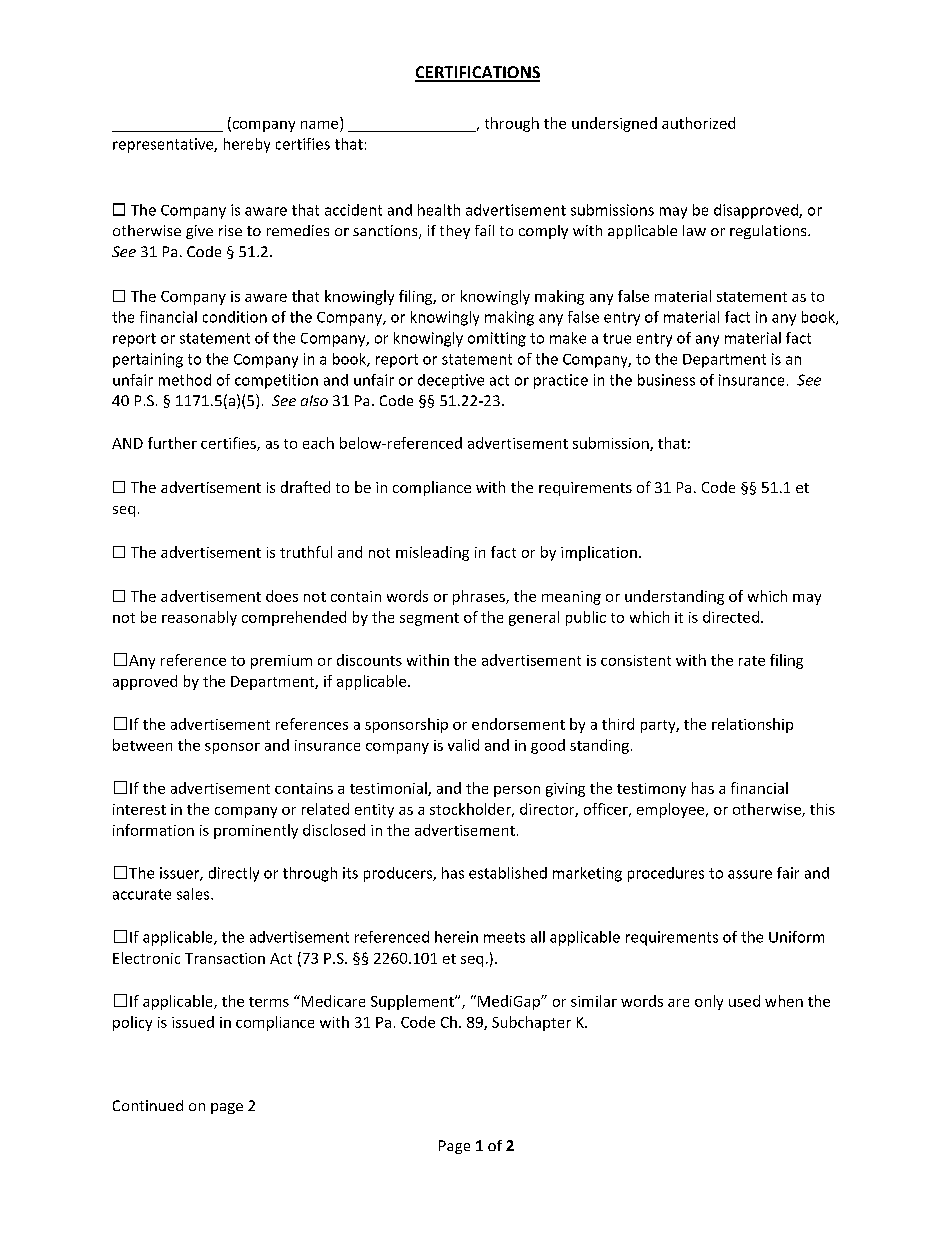 The image size is (952, 1233). What do you see at coordinates (698, 123) in the screenshot?
I see `authorized` at bounding box center [698, 123].
